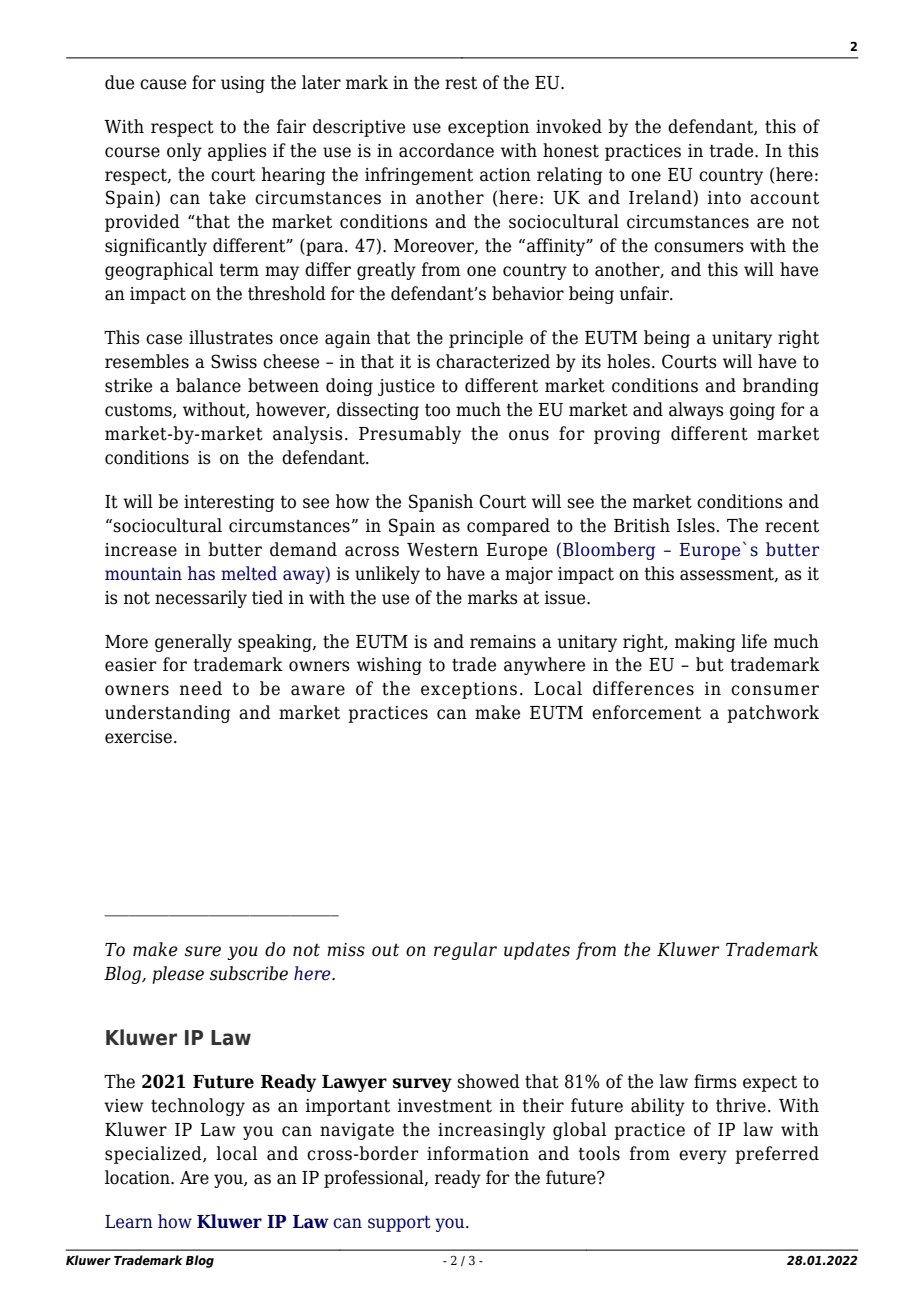 This screenshot has height=1308, width=924. What do you see at coordinates (696, 525) in the screenshot?
I see `Isles` at bounding box center [696, 525].
